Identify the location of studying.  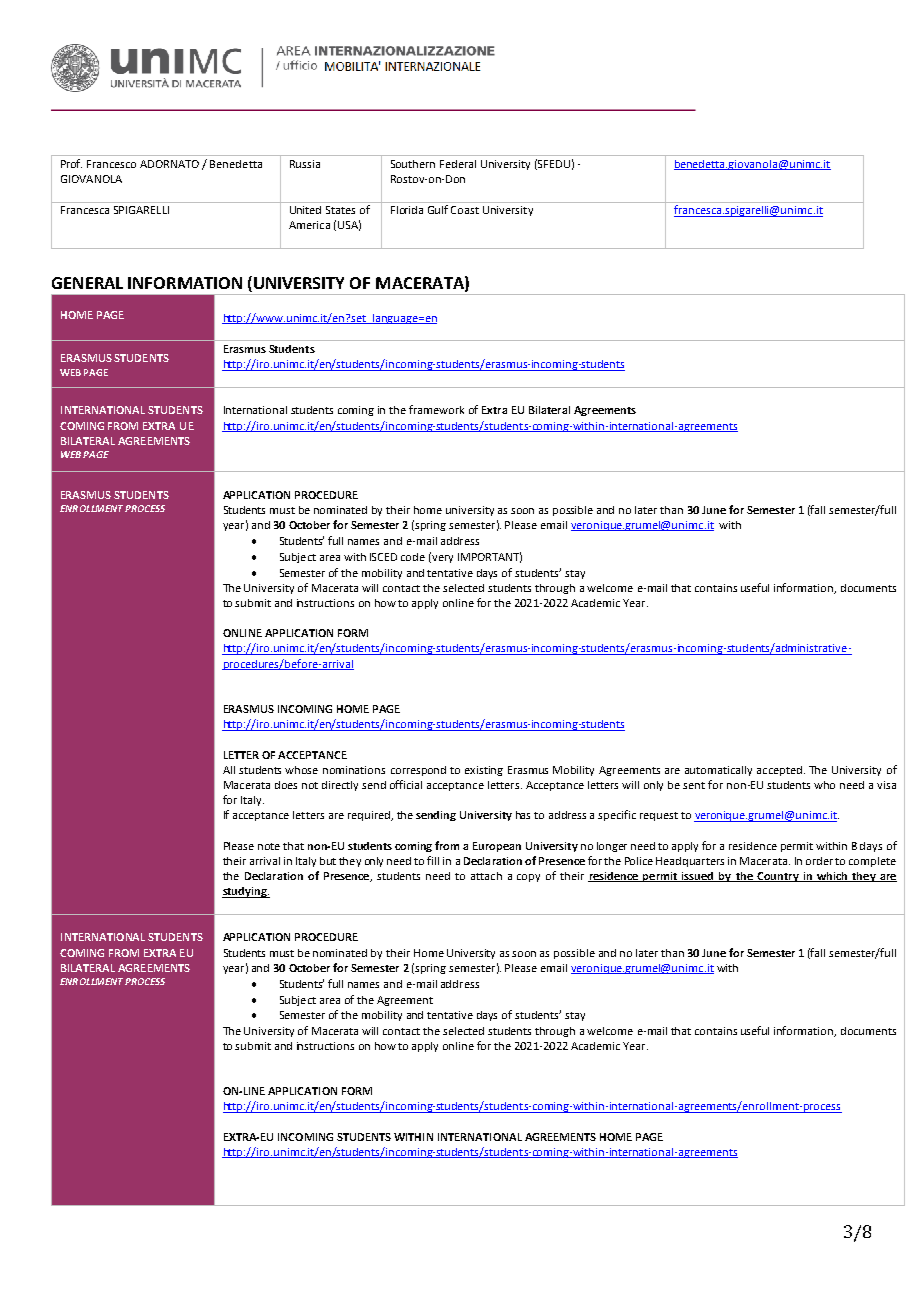
(245, 892).
